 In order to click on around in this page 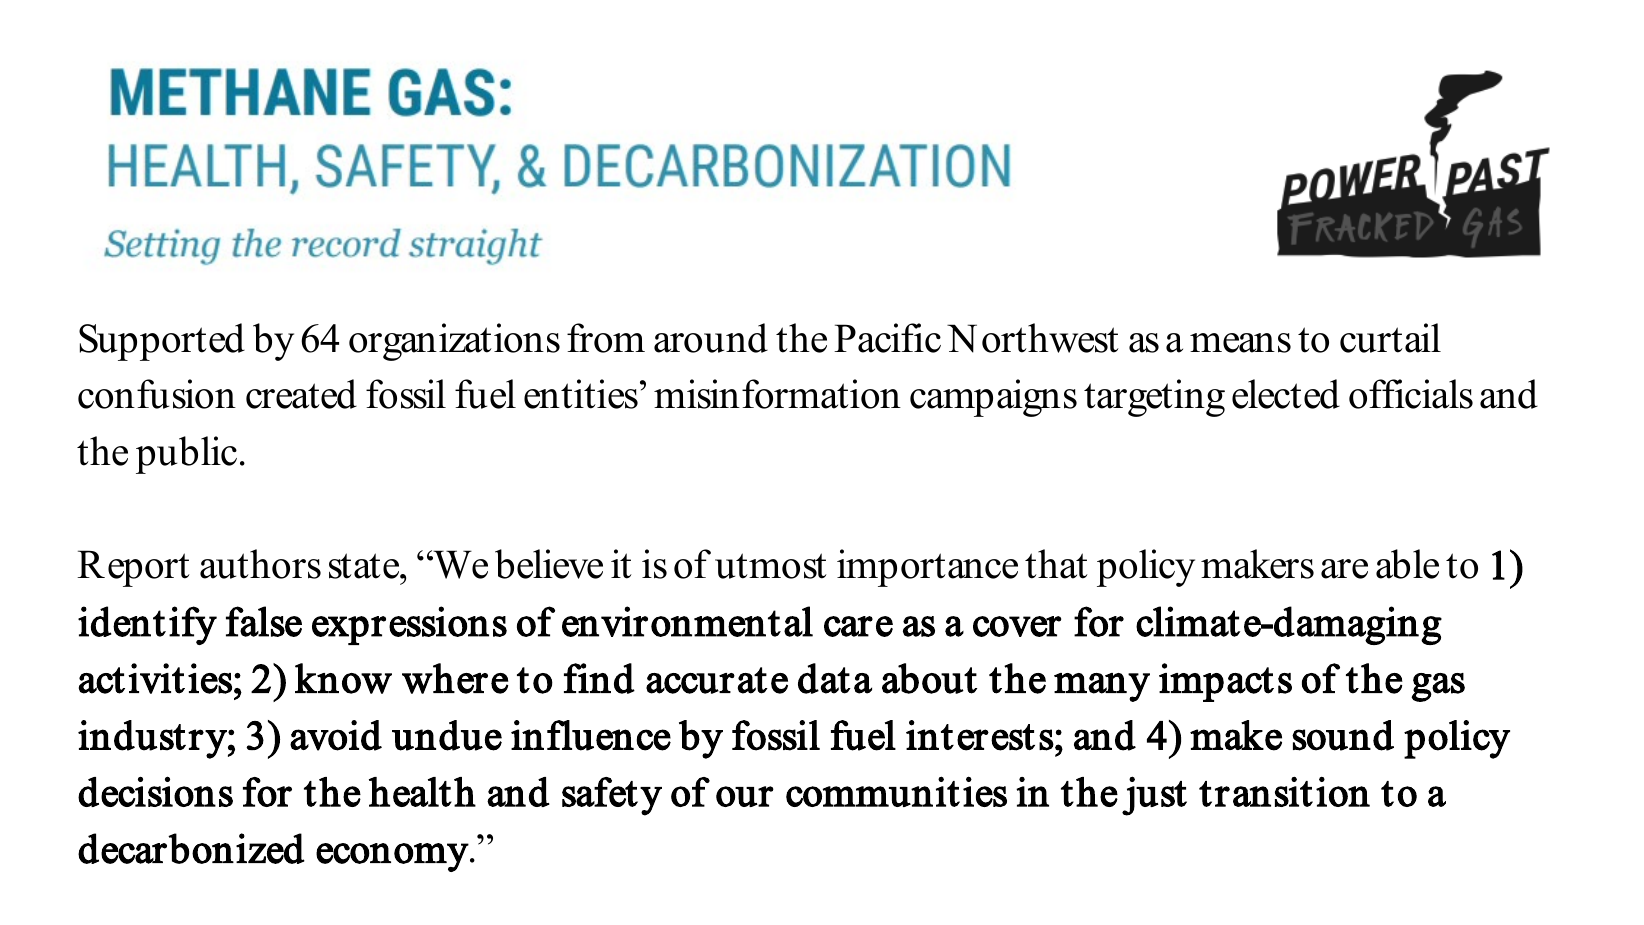, I will do `click(711, 338)`.
